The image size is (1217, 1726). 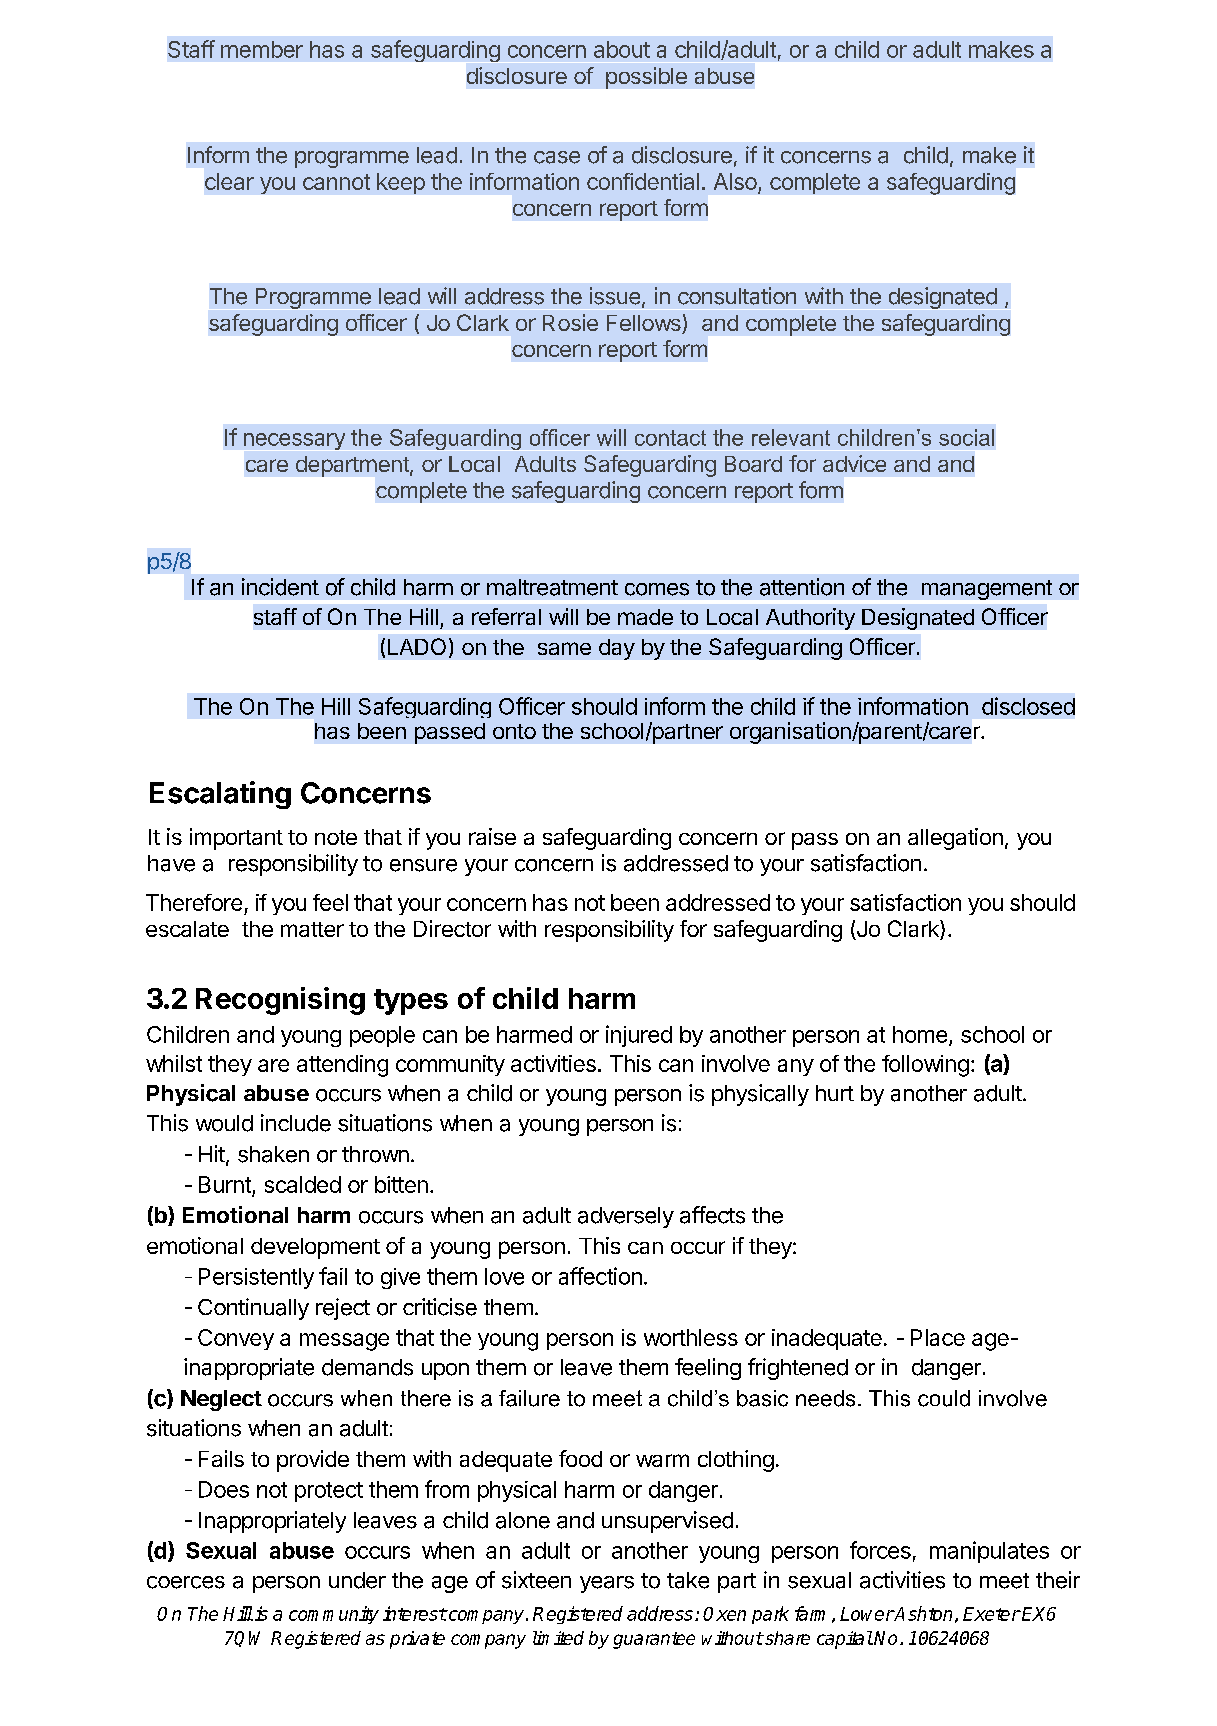 I want to click on following, so click(x=925, y=1066).
